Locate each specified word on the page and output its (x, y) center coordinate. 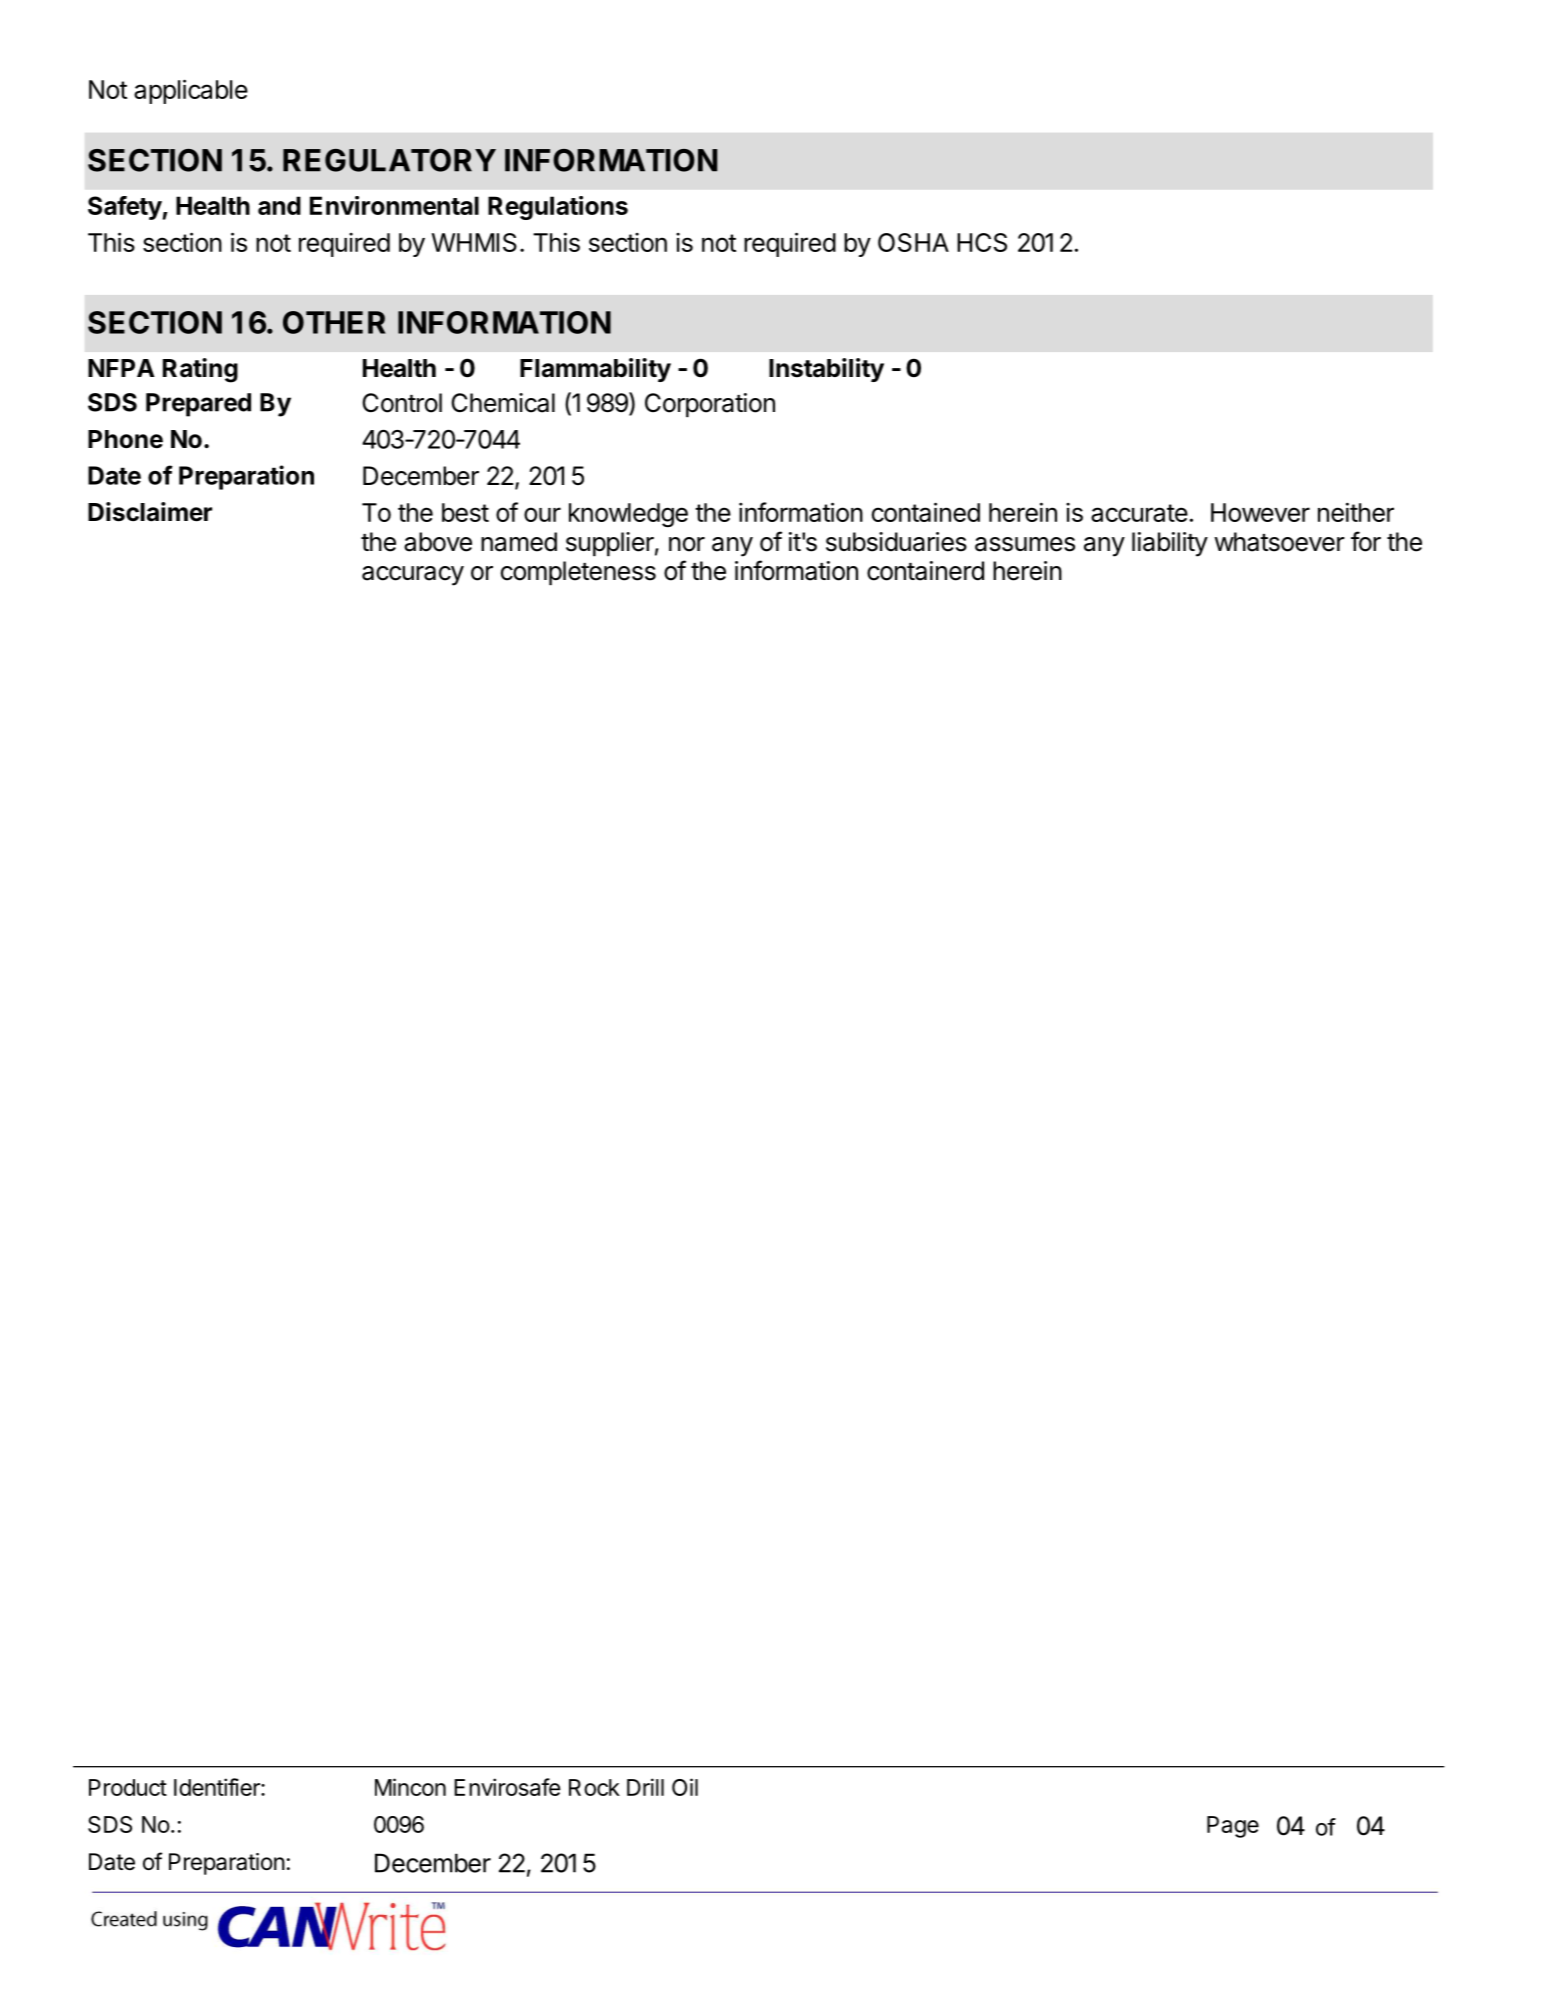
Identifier (218, 1787)
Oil (685, 1787)
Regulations (558, 208)
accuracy (413, 576)
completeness (578, 573)
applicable (191, 91)
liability (1170, 544)
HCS (982, 242)
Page (1233, 1827)
